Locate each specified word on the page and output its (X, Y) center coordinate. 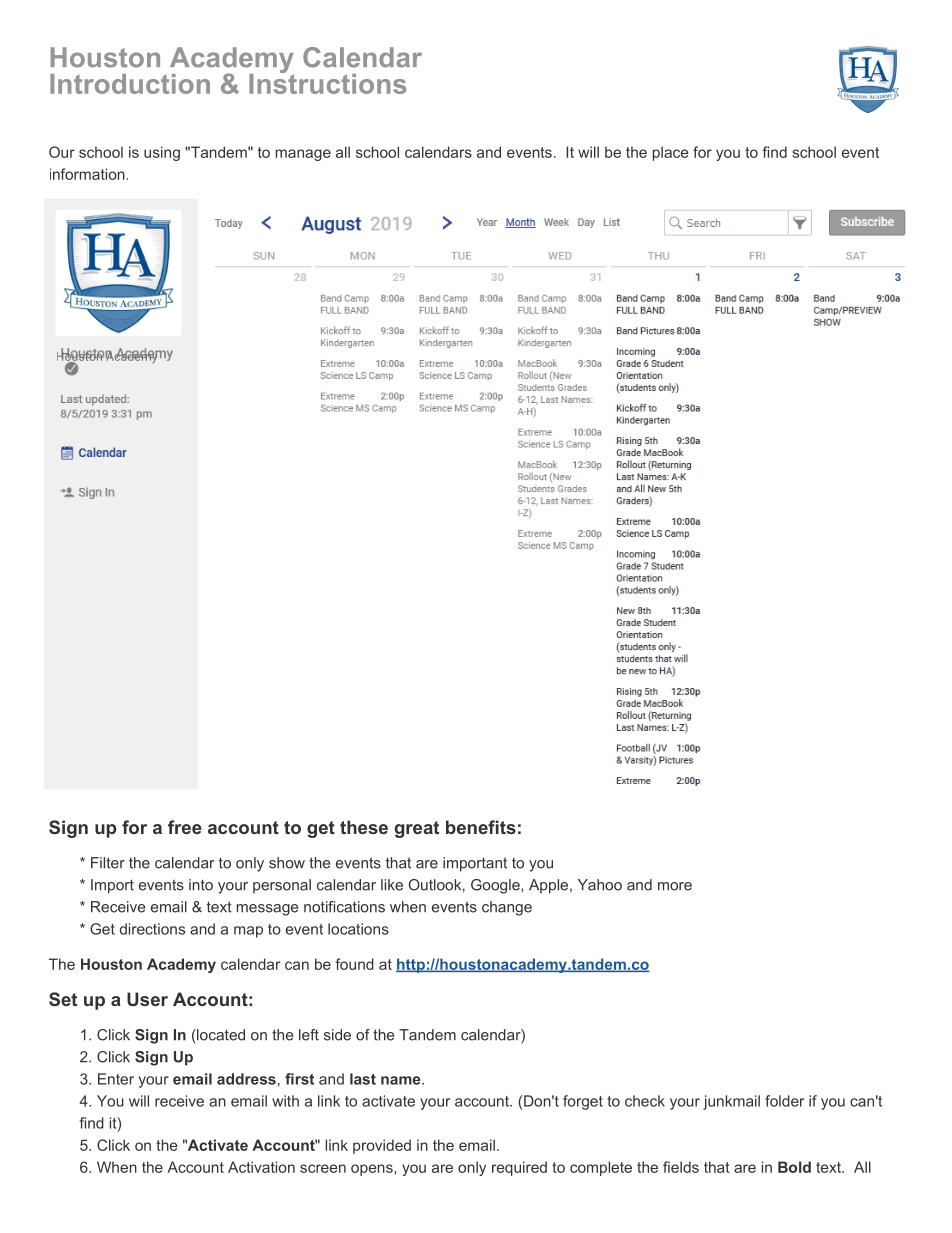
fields (681, 1167)
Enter (116, 1079)
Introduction (130, 84)
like (392, 885)
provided (382, 1146)
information (87, 174)
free (185, 827)
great (417, 829)
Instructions (327, 82)
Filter (108, 863)
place (671, 153)
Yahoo (600, 885)
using (162, 153)
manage (303, 155)
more (675, 886)
